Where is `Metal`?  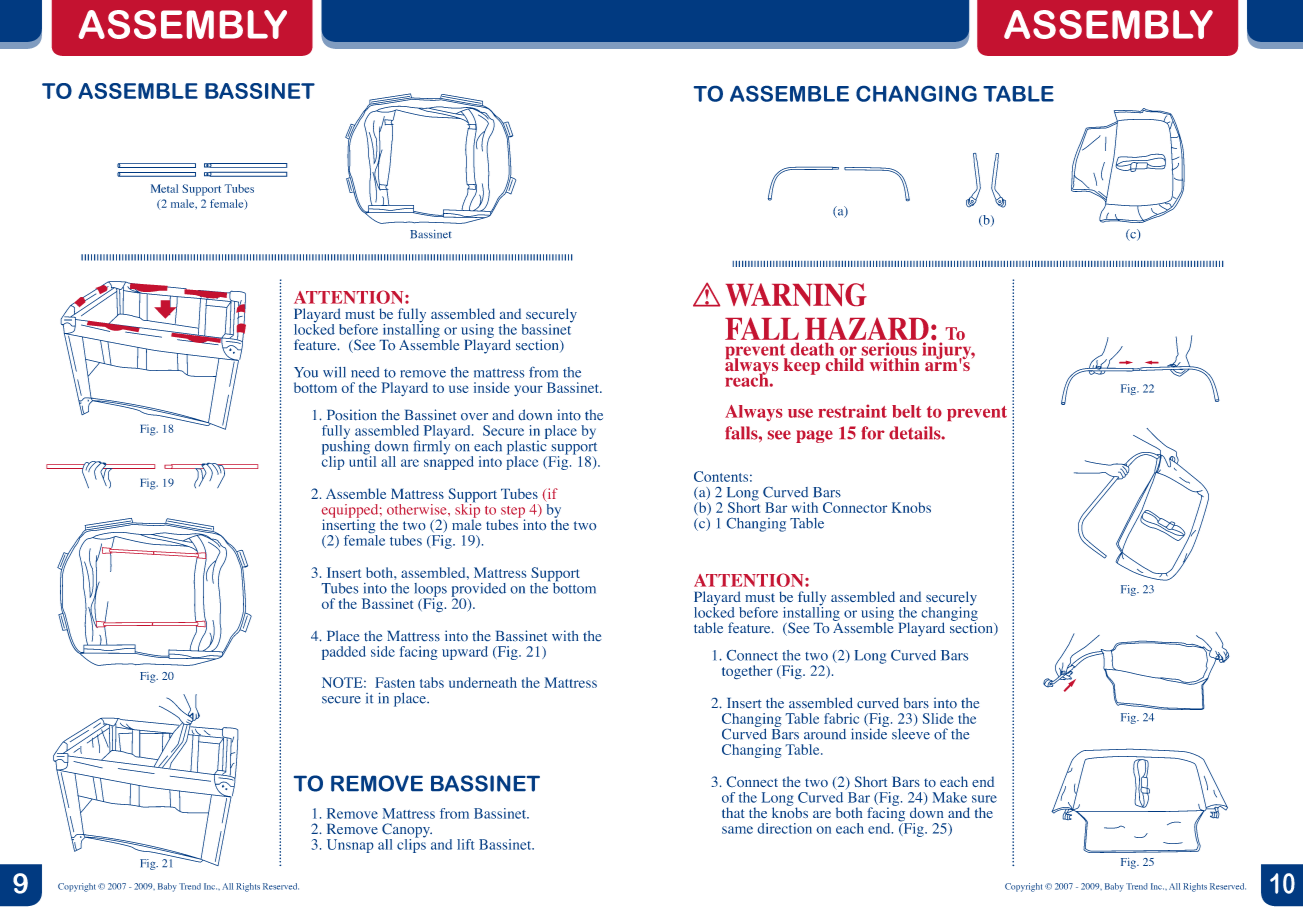 Metal is located at coordinates (164, 188).
